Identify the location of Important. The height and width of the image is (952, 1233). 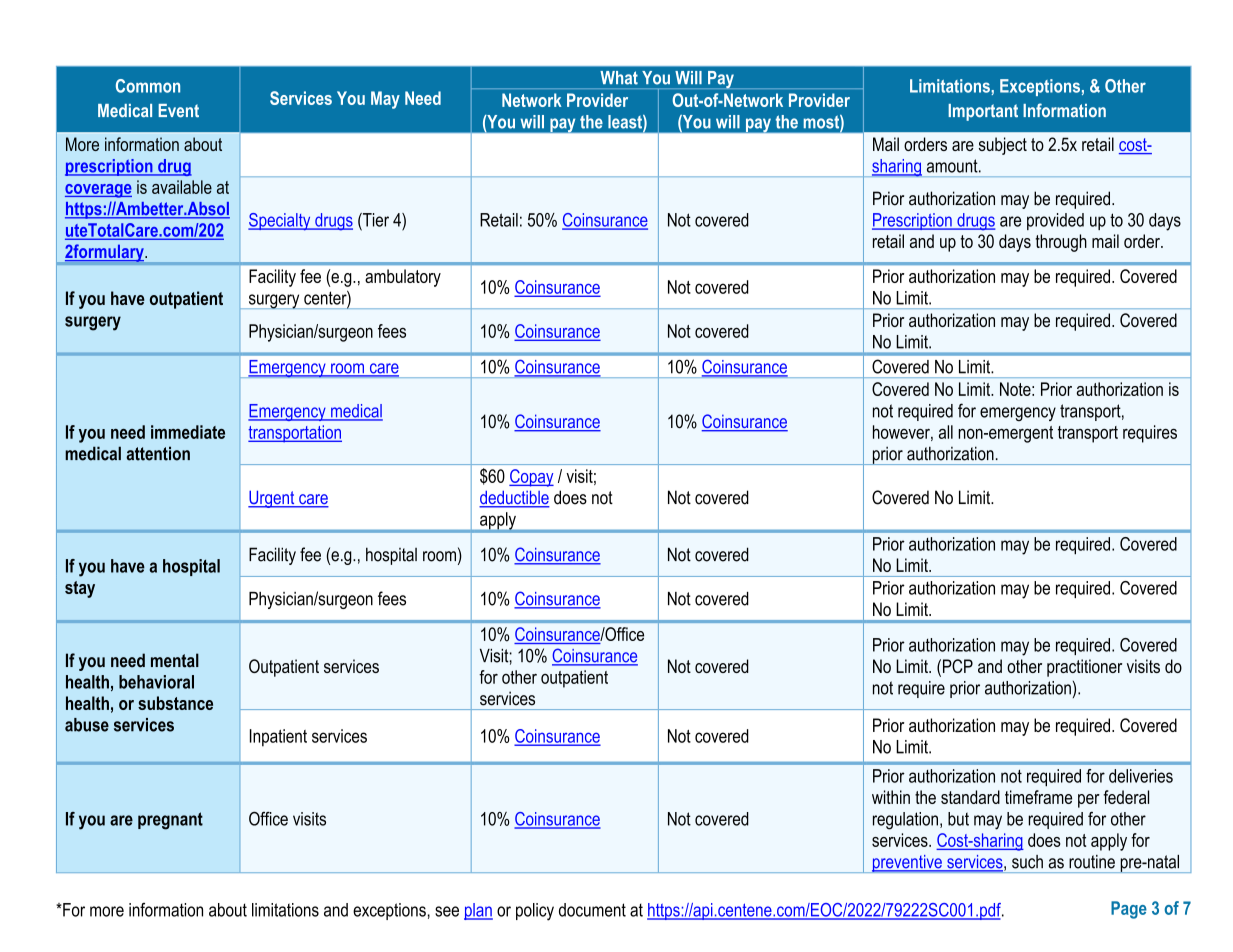
(983, 112).
